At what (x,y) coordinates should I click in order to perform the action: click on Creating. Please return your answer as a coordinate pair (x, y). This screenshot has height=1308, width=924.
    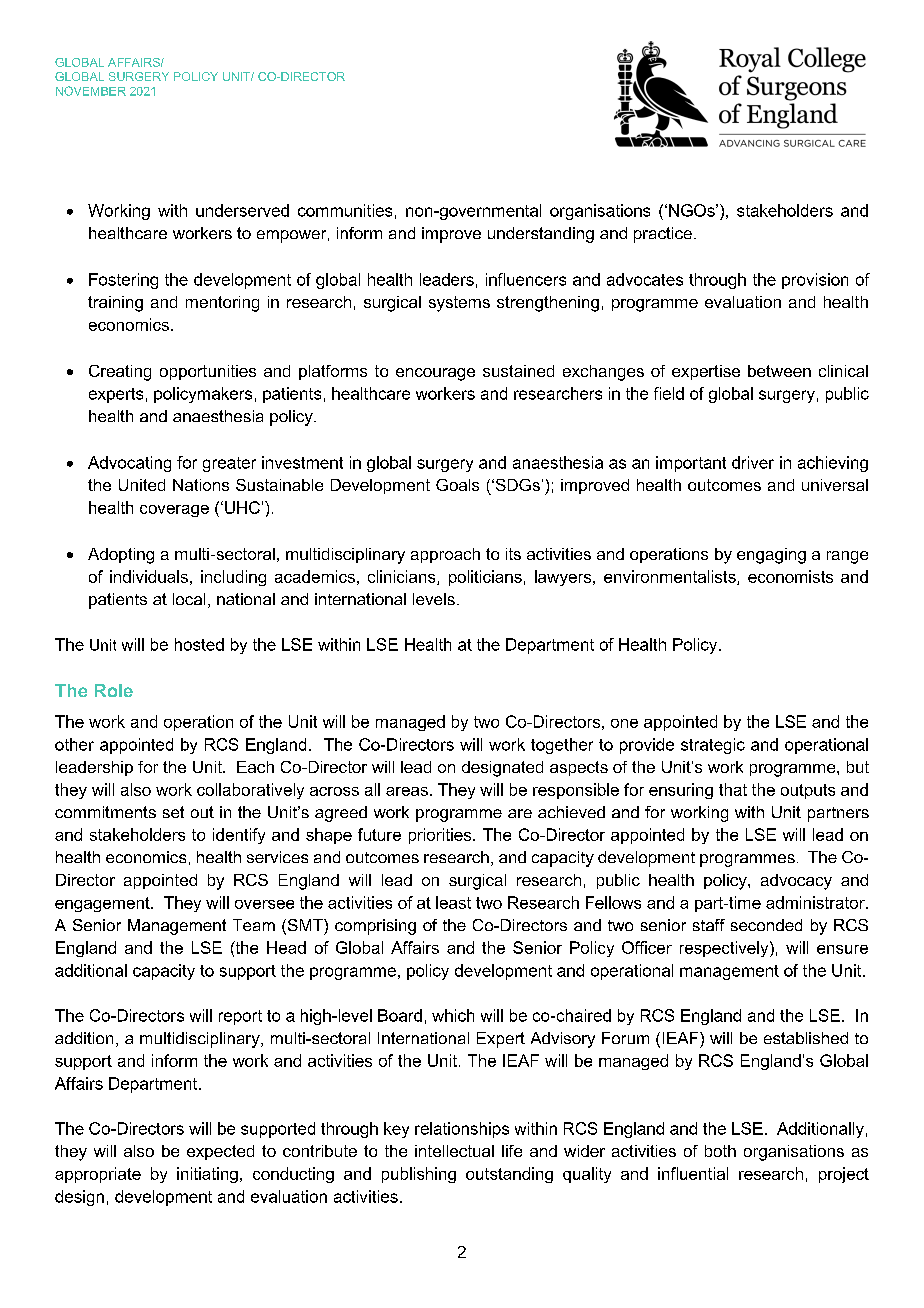
    Looking at the image, I should click on (120, 373).
